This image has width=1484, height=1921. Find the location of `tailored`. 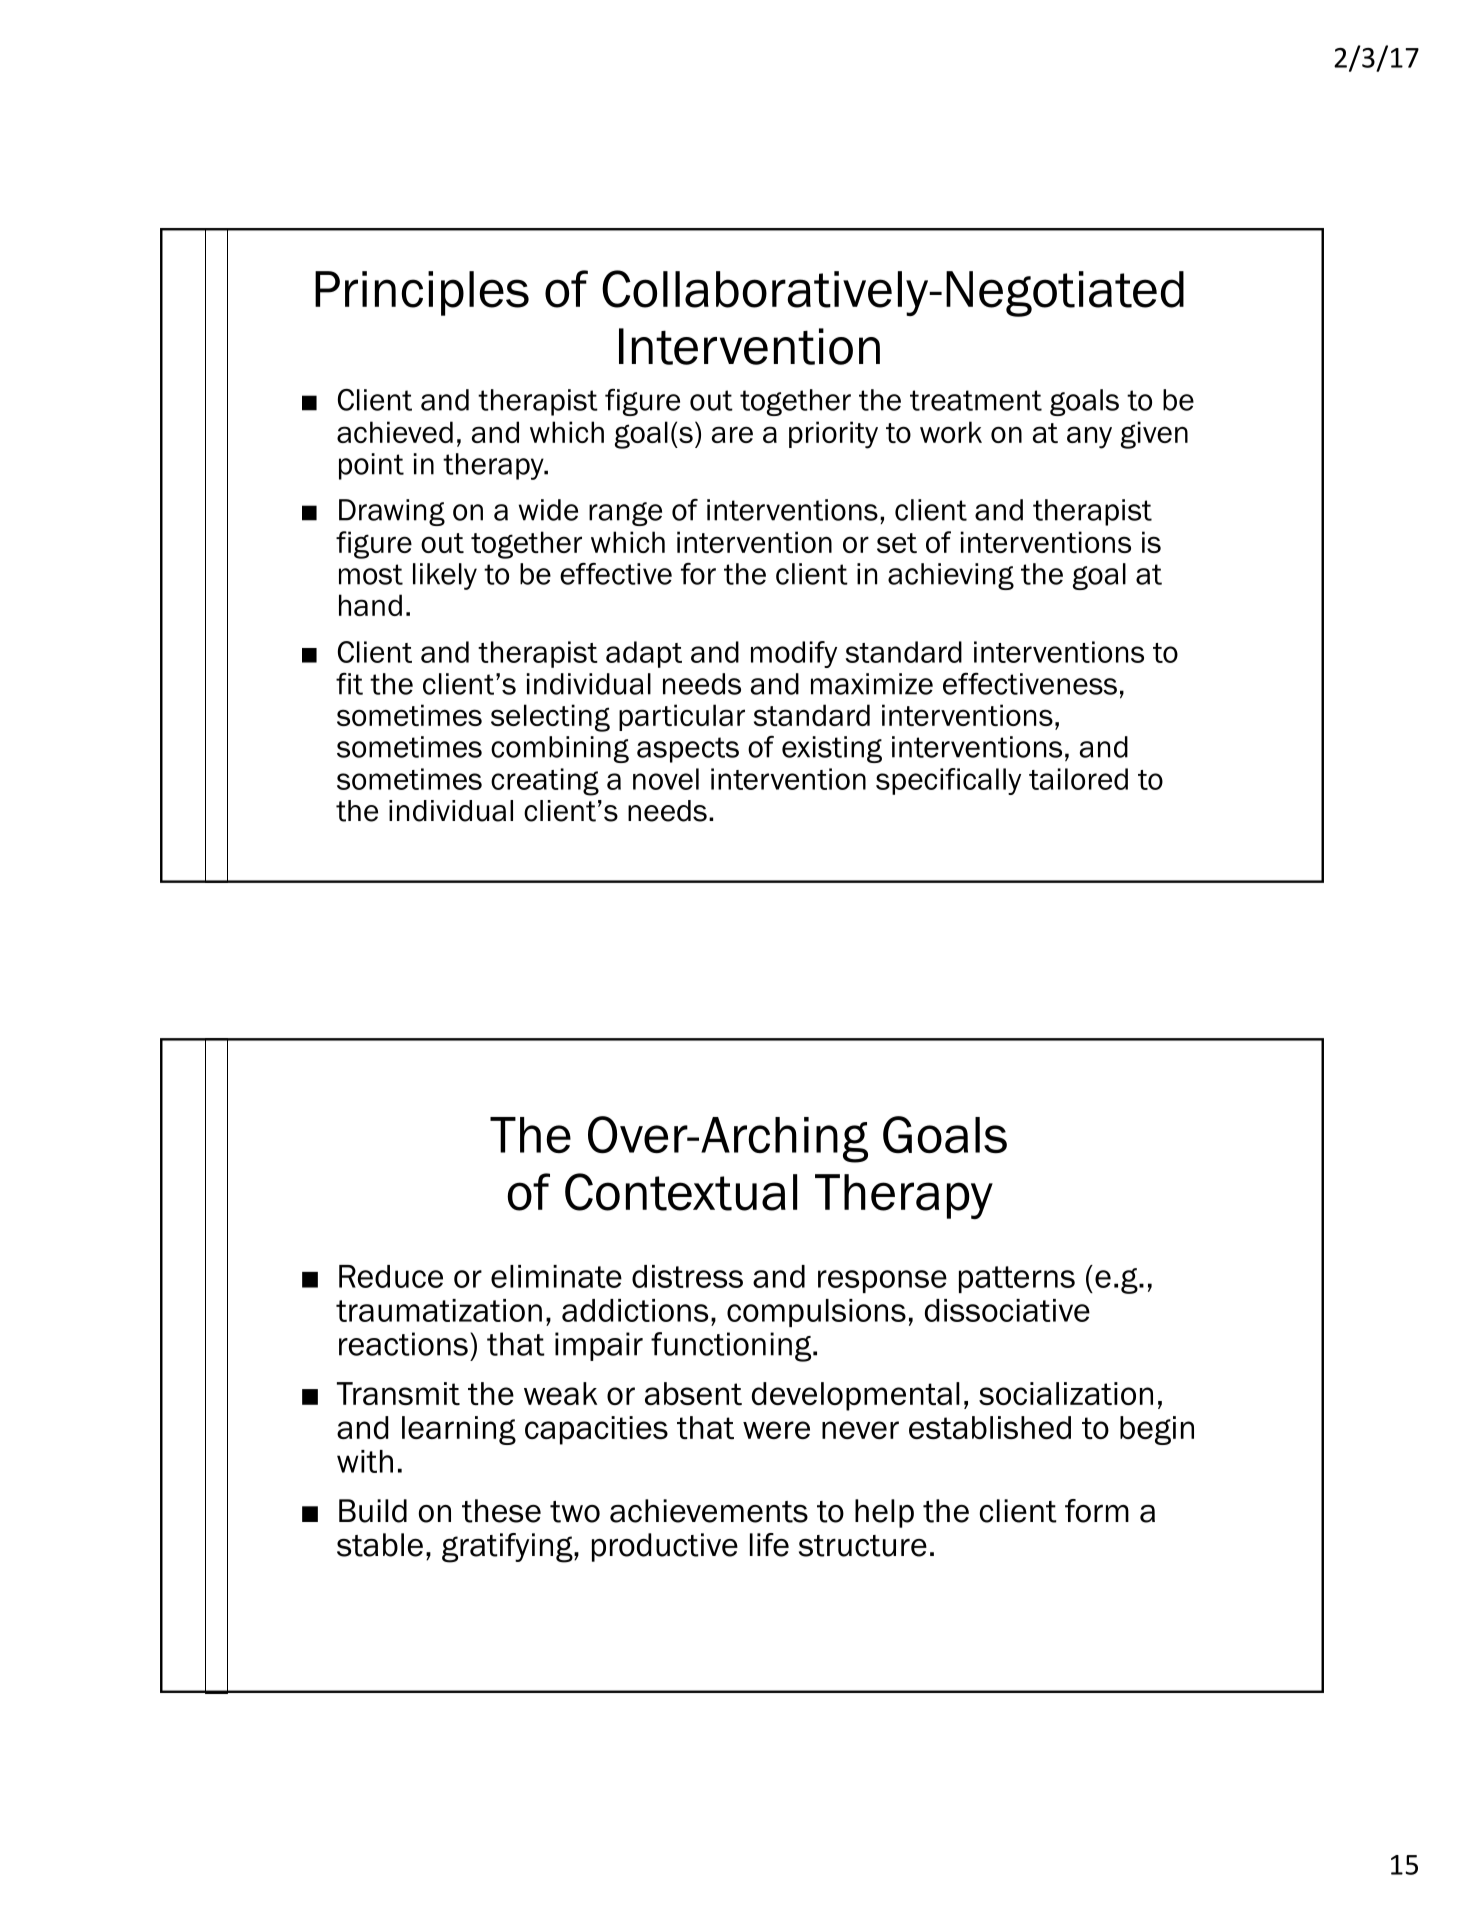

tailored is located at coordinates (1078, 779).
